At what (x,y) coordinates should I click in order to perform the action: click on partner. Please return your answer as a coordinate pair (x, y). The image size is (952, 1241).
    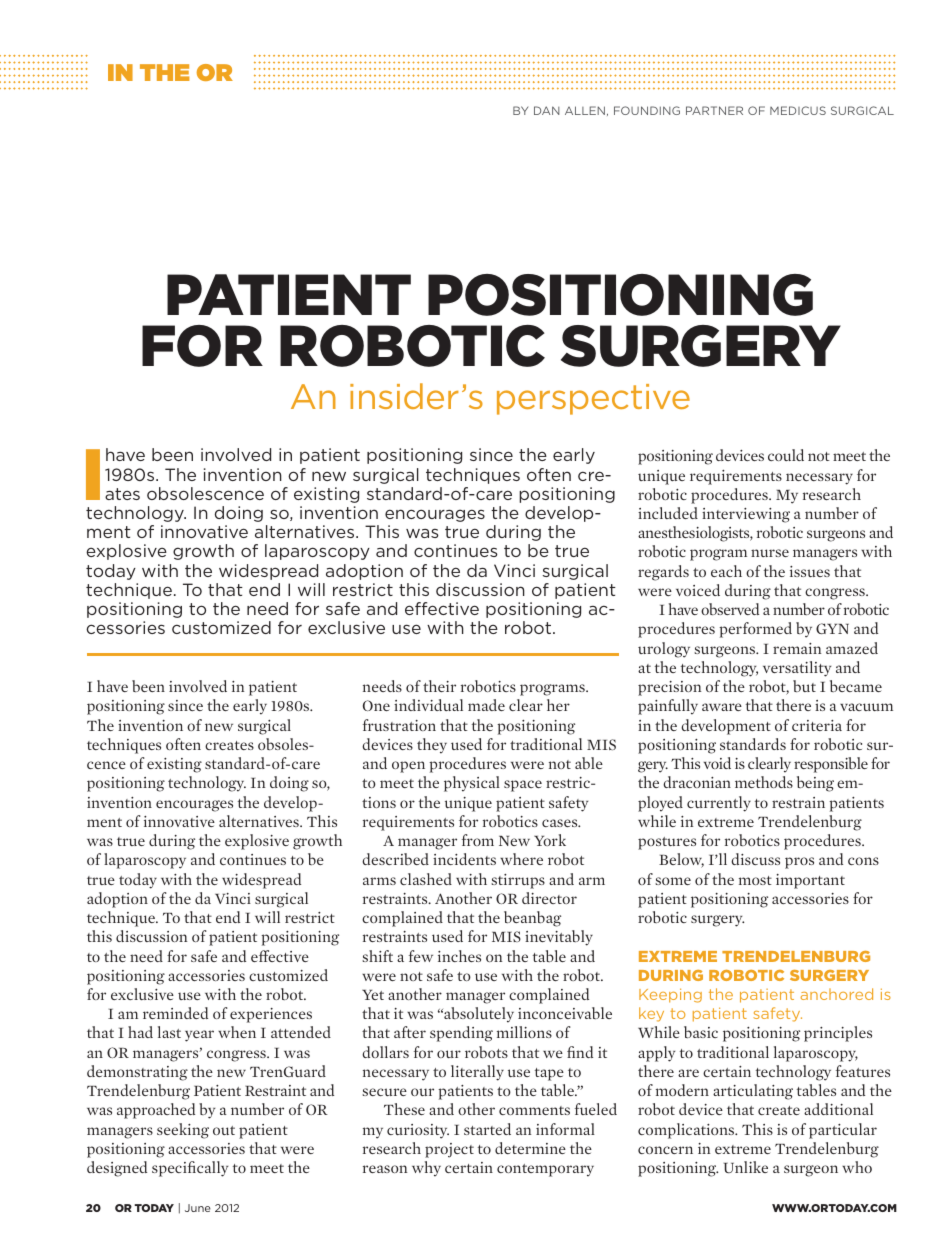
    Looking at the image, I should click on (714, 110).
